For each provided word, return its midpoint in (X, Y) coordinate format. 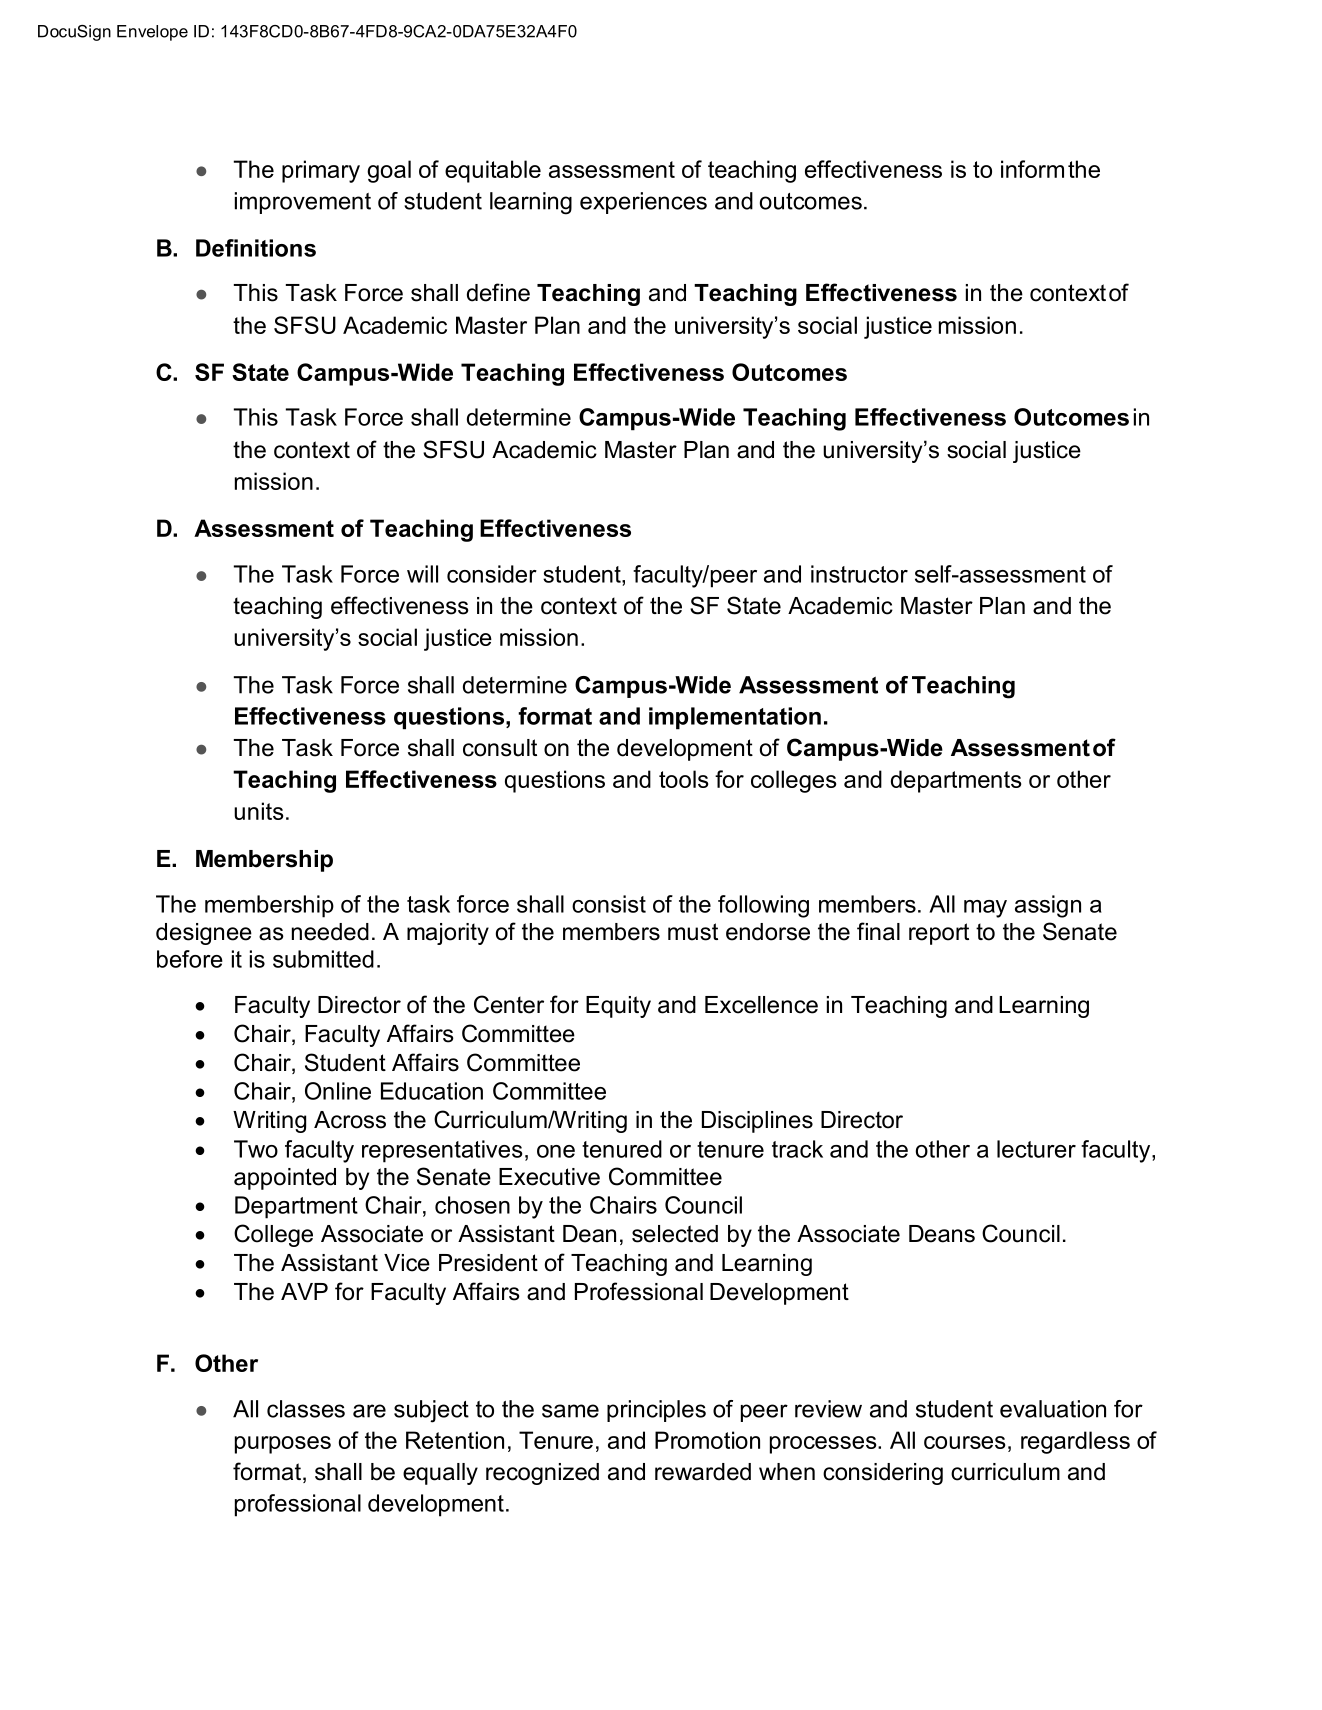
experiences (643, 203)
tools (683, 779)
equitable (493, 171)
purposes (283, 1445)
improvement (303, 203)
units (258, 811)
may (985, 909)
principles (656, 1411)
